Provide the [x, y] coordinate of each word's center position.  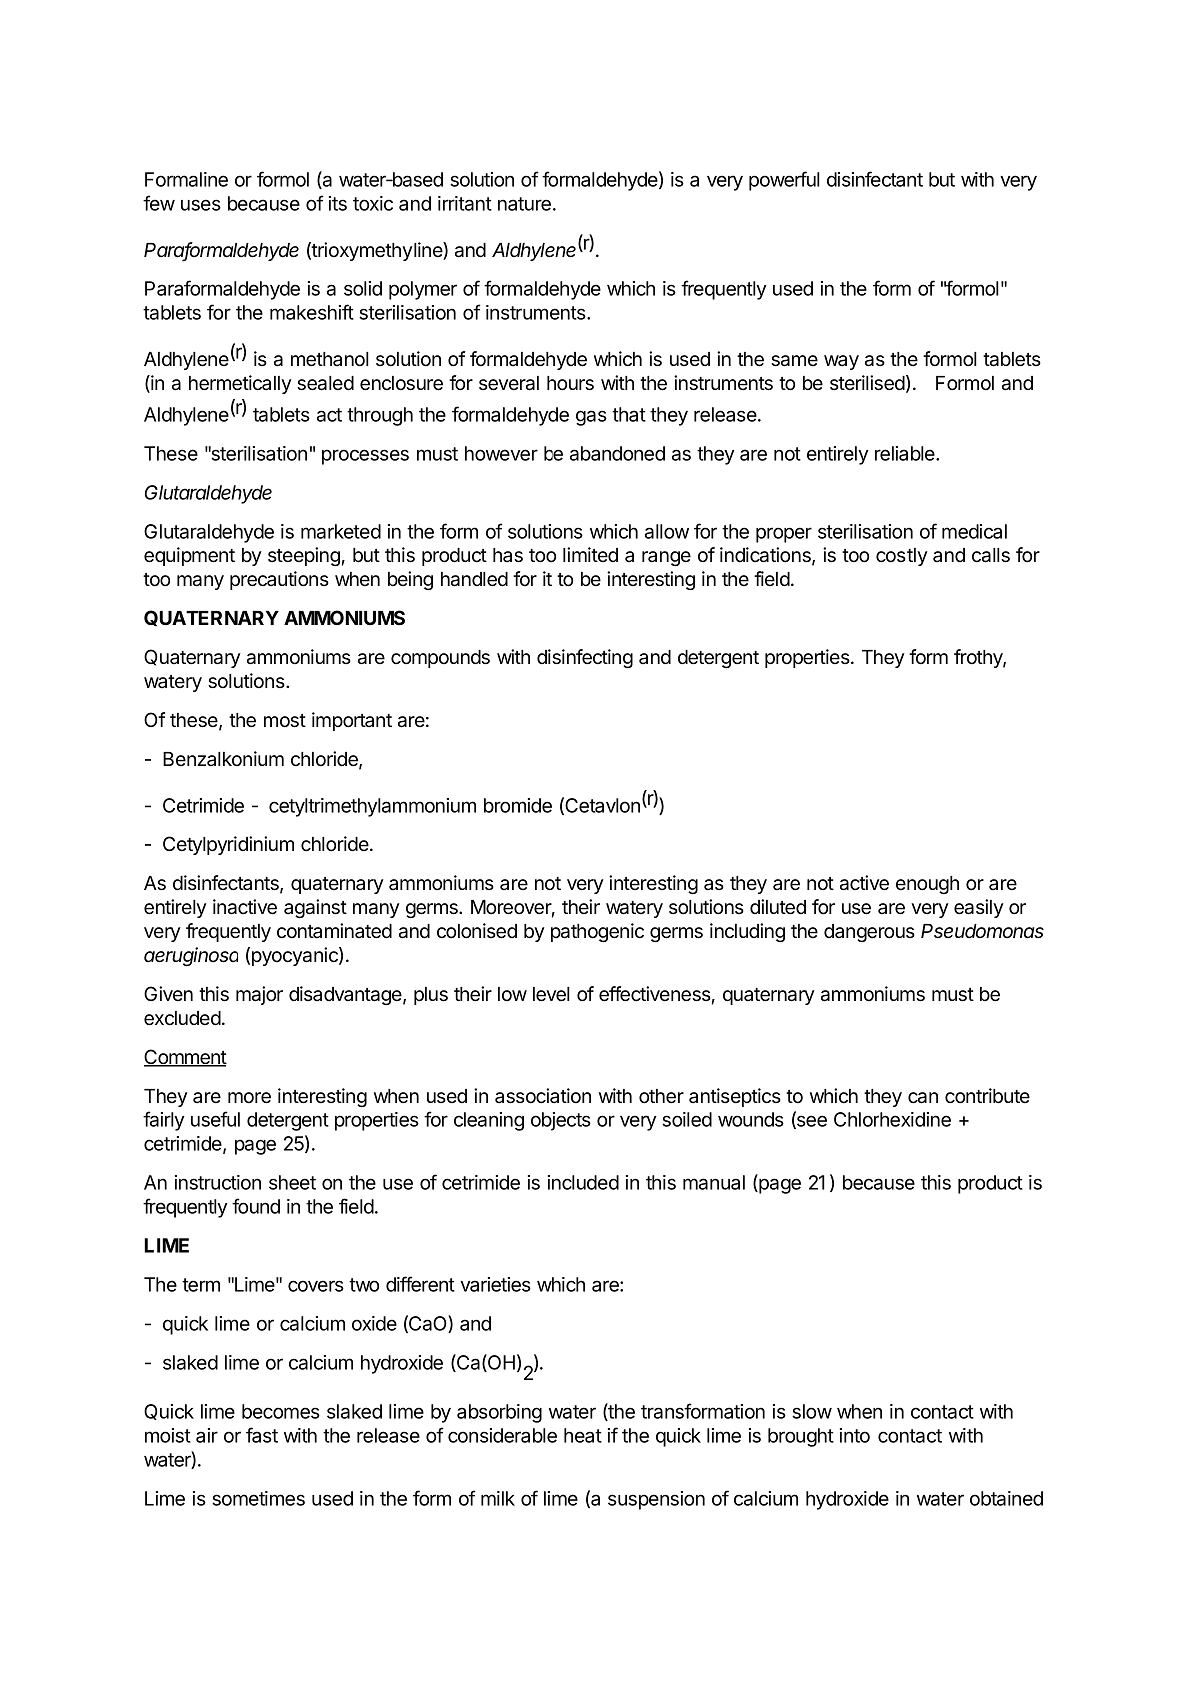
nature [524, 204]
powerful [784, 181]
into [855, 1435]
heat [583, 1435]
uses [201, 205]
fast [262, 1435]
